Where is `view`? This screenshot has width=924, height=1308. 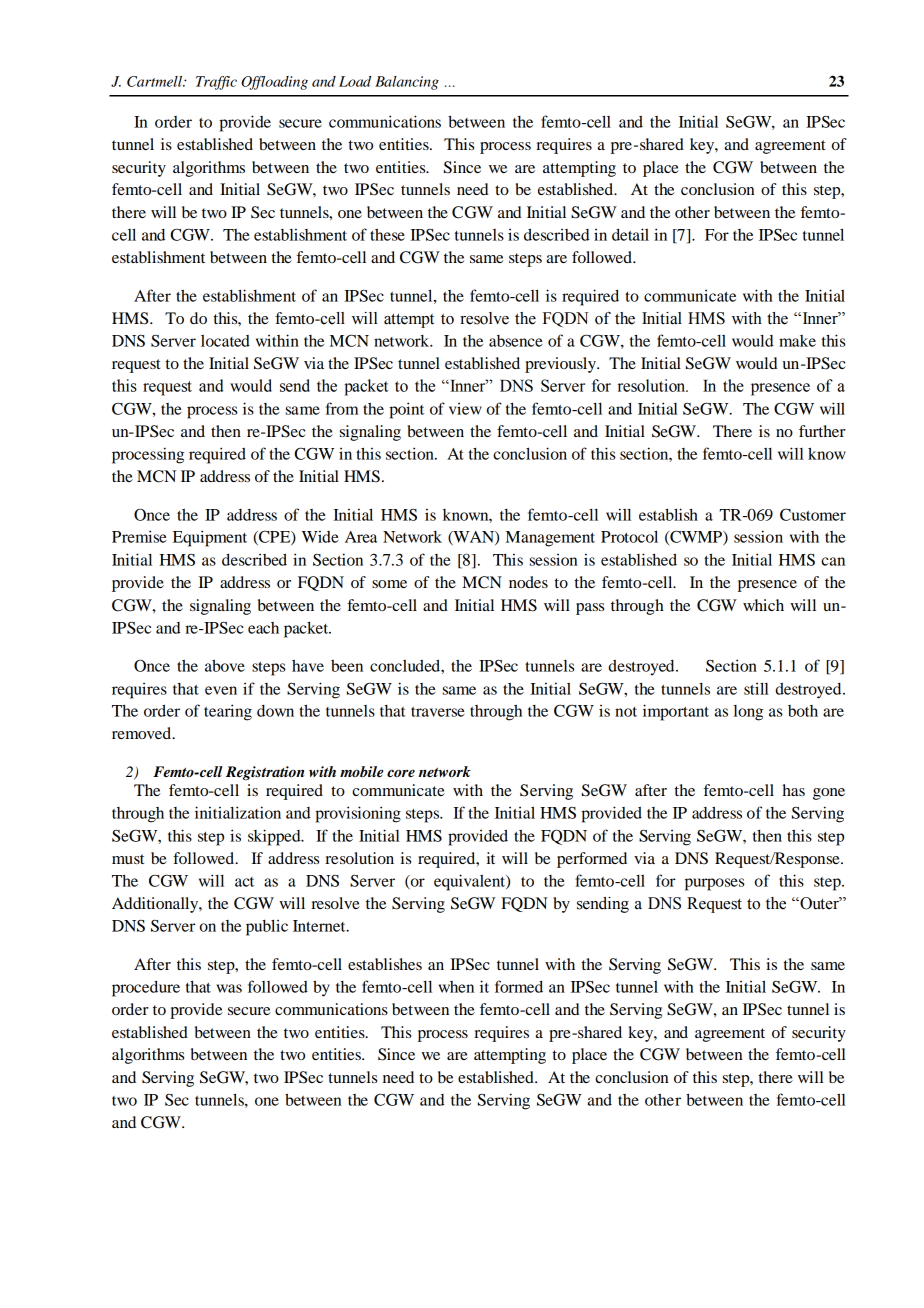 view is located at coordinates (465, 408).
